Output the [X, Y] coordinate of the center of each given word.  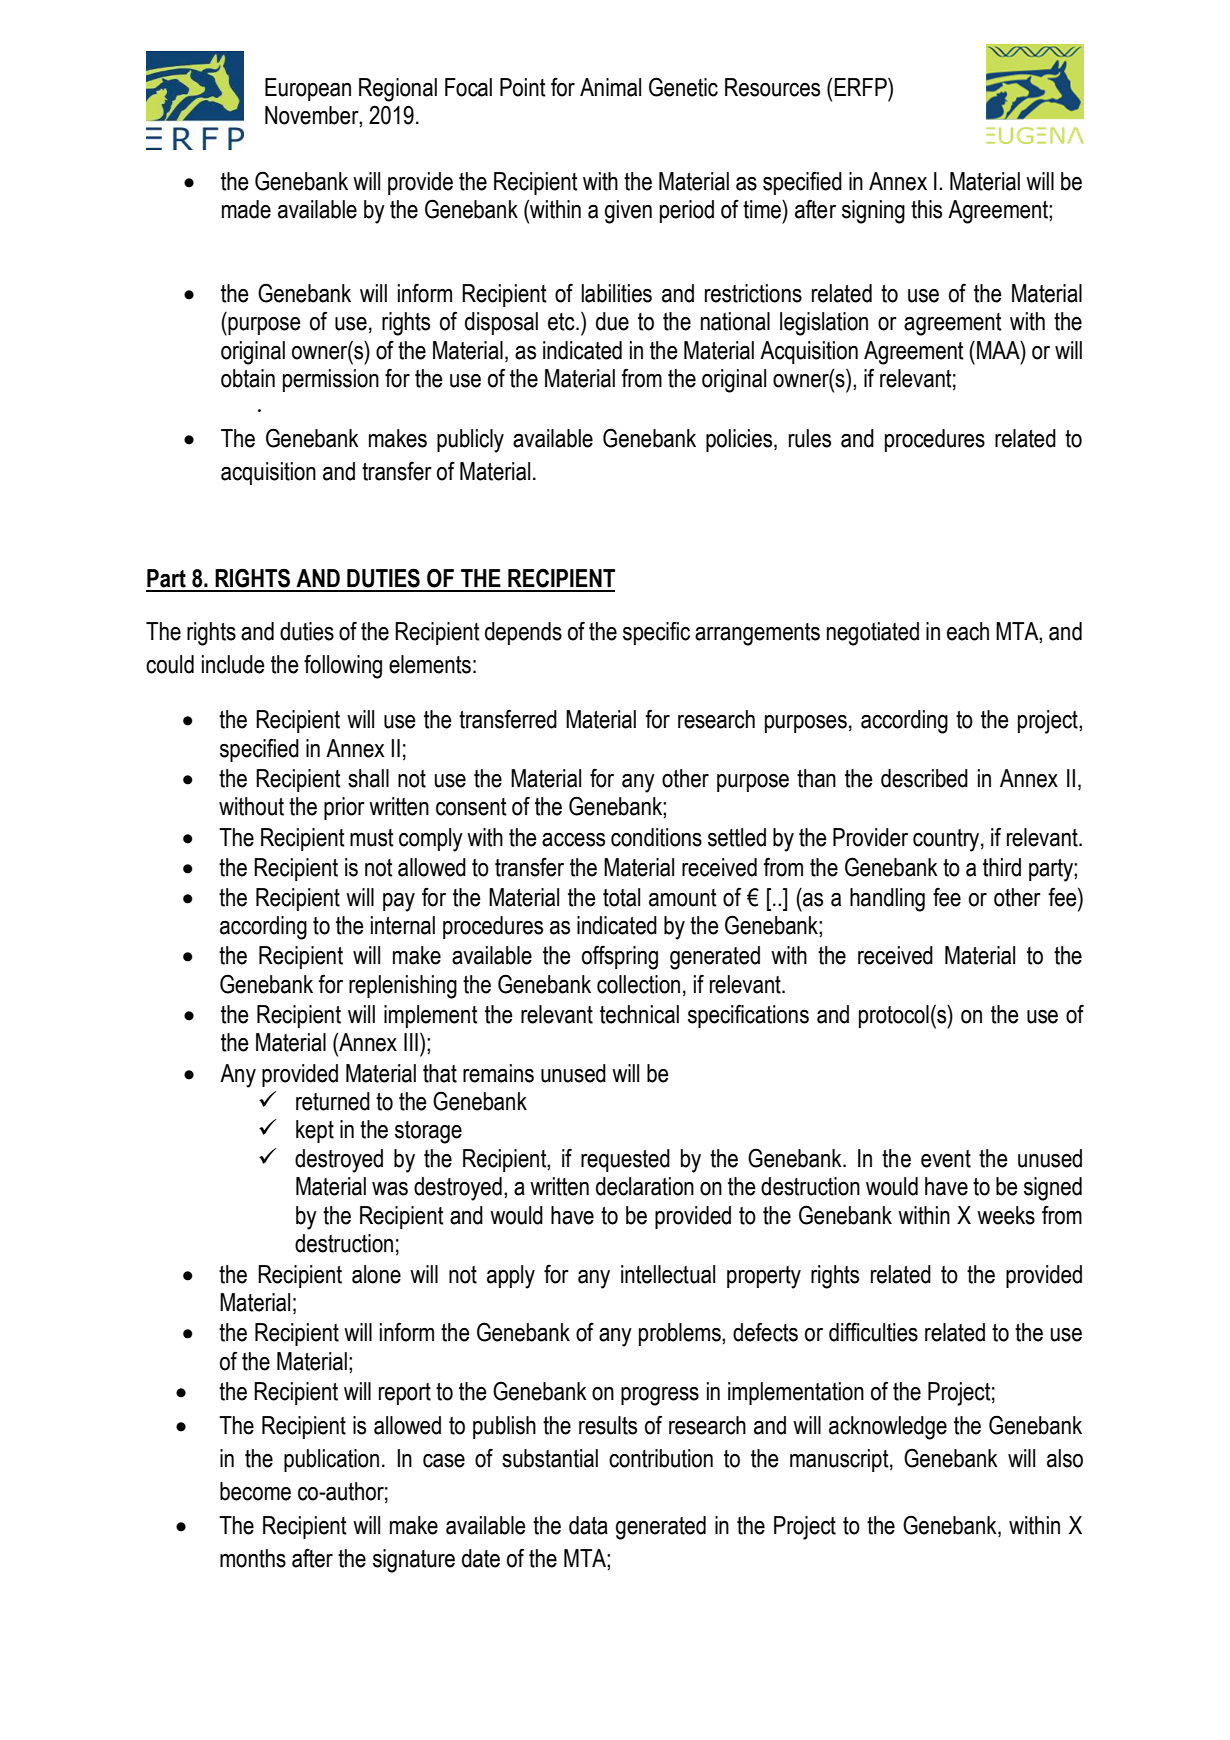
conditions [656, 837]
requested [625, 1160]
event [946, 1159]
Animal [610, 87]
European [308, 89]
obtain [248, 378]
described [924, 778]
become [255, 1491]
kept [315, 1131]
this [926, 209]
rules [810, 438]
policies [740, 440]
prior [344, 808]
